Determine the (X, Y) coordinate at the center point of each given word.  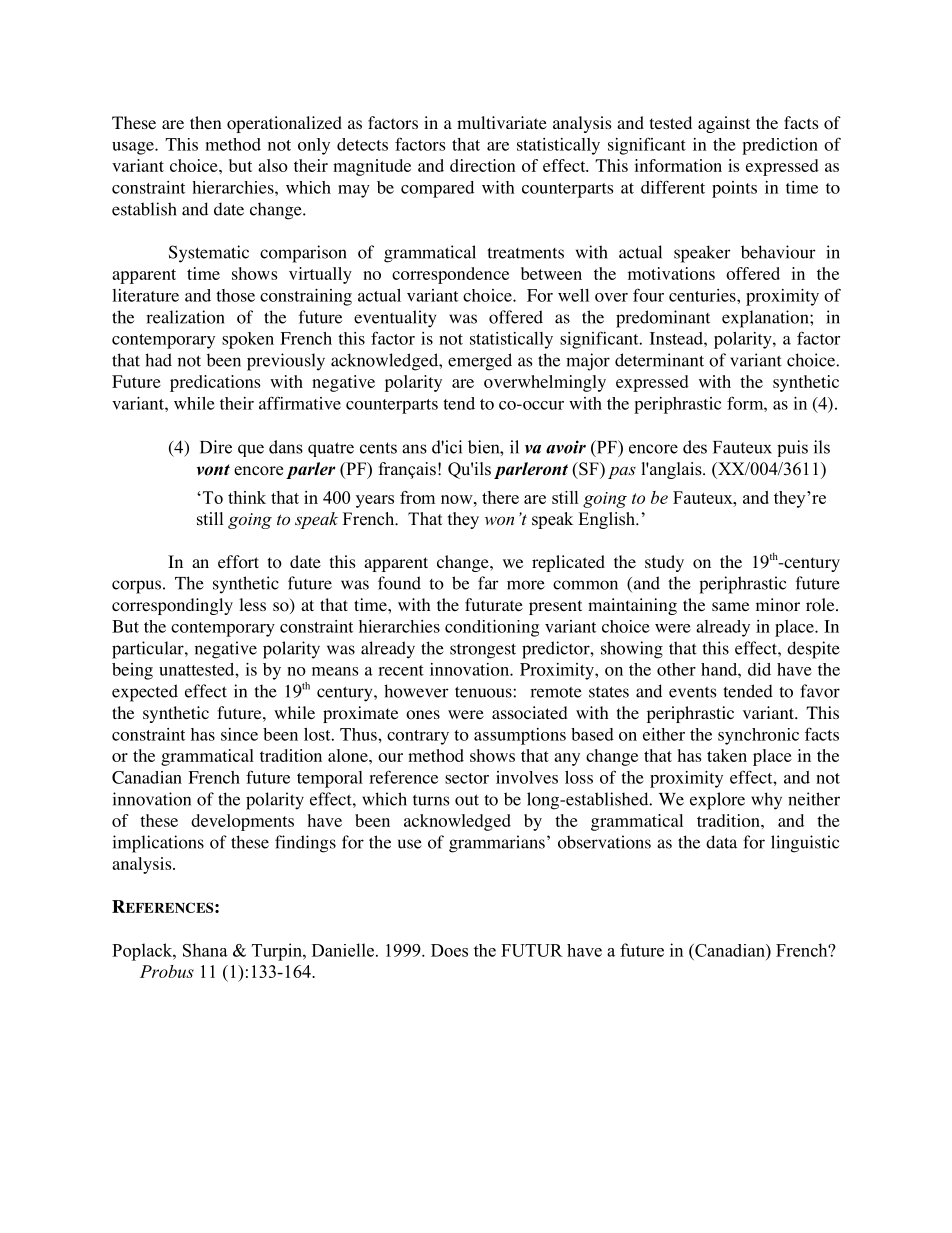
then (205, 122)
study (664, 563)
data (721, 842)
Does (449, 950)
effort (238, 562)
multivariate (502, 122)
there (500, 497)
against (724, 124)
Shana (205, 950)
